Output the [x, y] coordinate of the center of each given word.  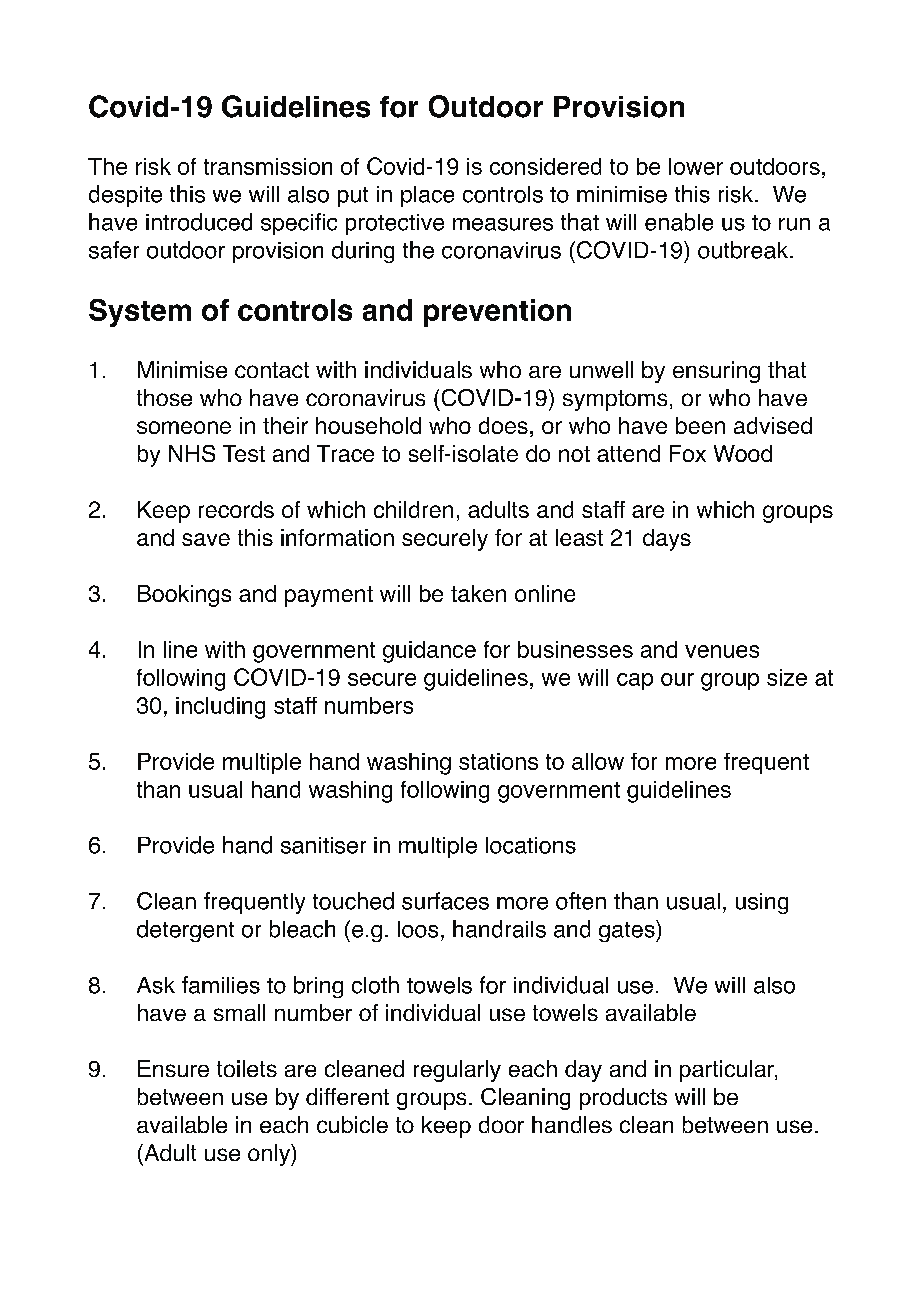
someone [184, 427]
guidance [429, 652]
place [427, 196]
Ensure [173, 1068]
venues [722, 651]
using [762, 903]
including [220, 708]
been [700, 425]
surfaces [445, 901]
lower [696, 166]
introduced [199, 222]
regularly [457, 1071]
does [503, 425]
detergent [185, 931]
